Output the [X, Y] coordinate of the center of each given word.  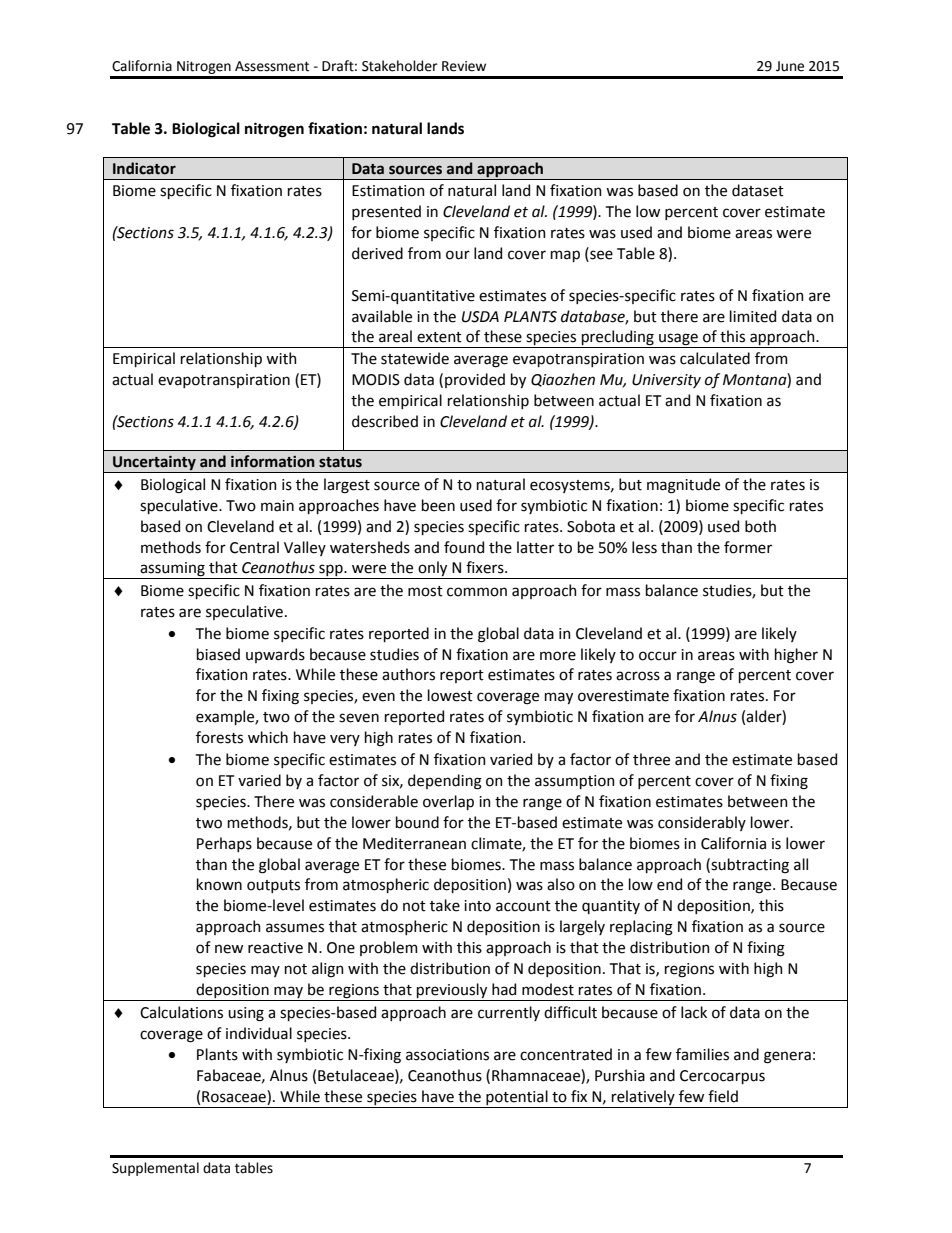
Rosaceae [235, 1097]
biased [218, 654]
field [723, 1096]
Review [464, 66]
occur [658, 656]
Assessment [272, 66]
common [477, 592]
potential [517, 1099]
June [790, 66]
